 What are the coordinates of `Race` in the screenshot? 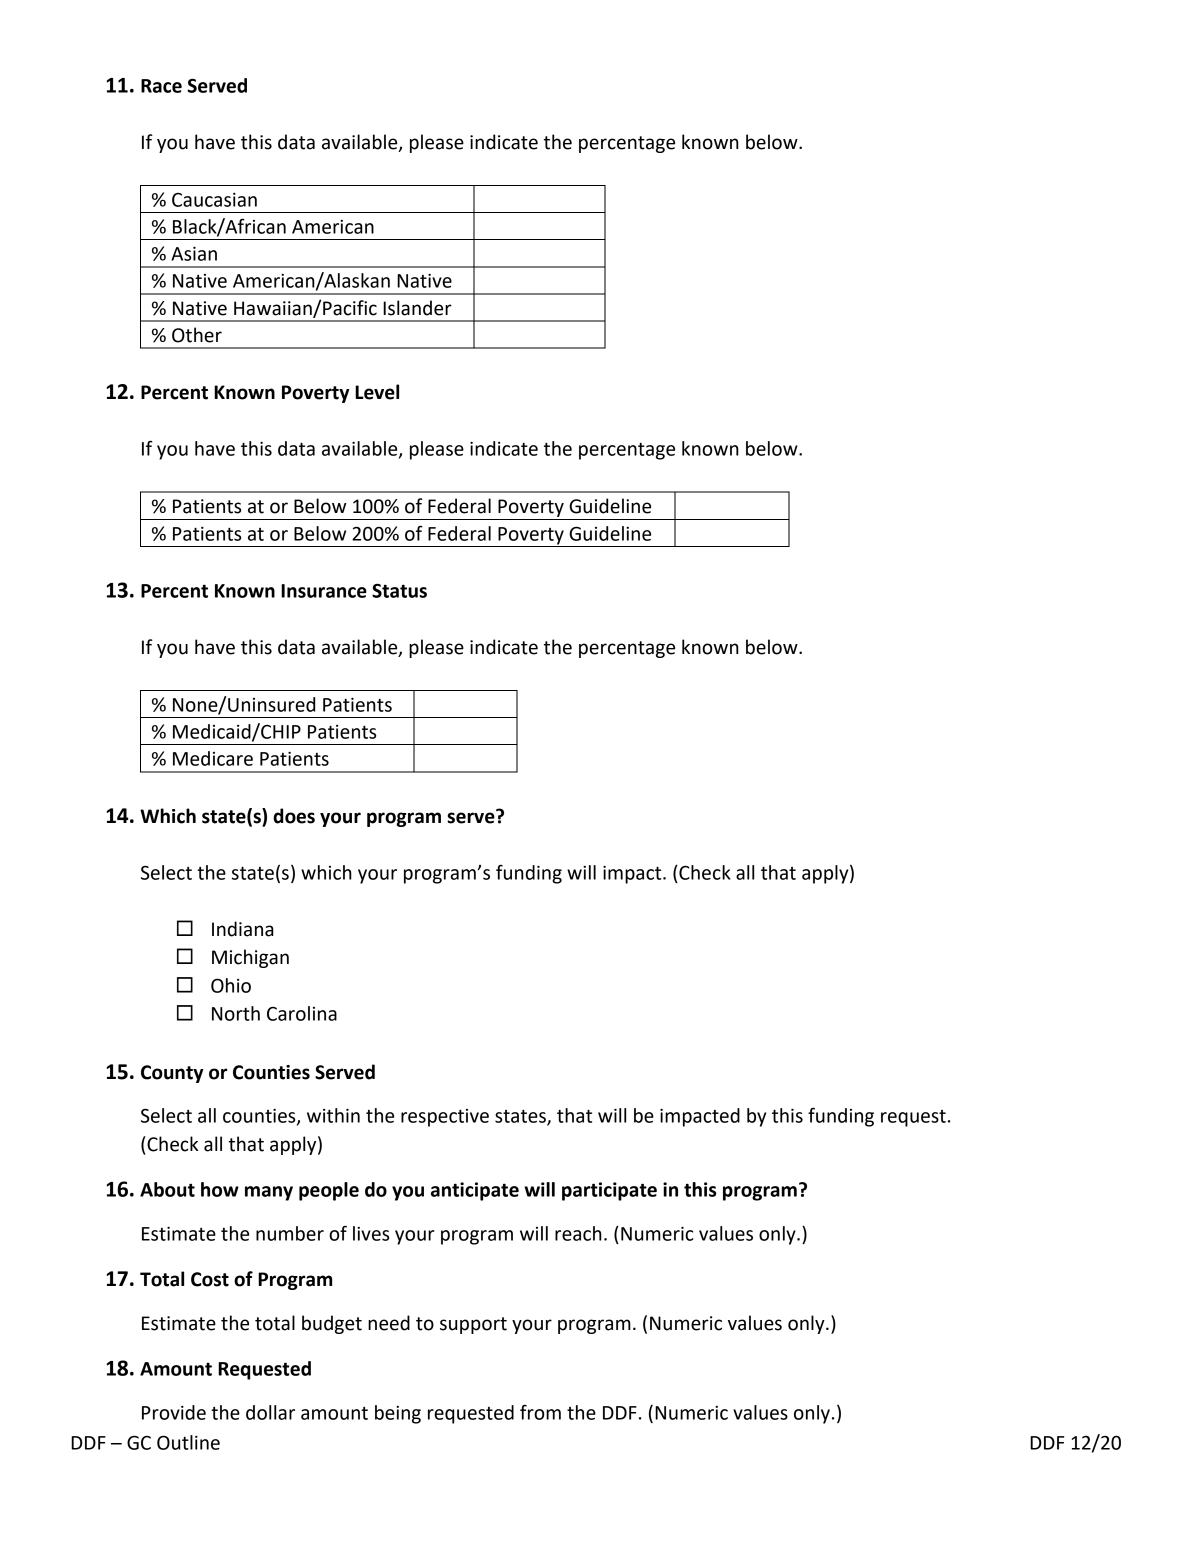 It's located at (161, 86).
